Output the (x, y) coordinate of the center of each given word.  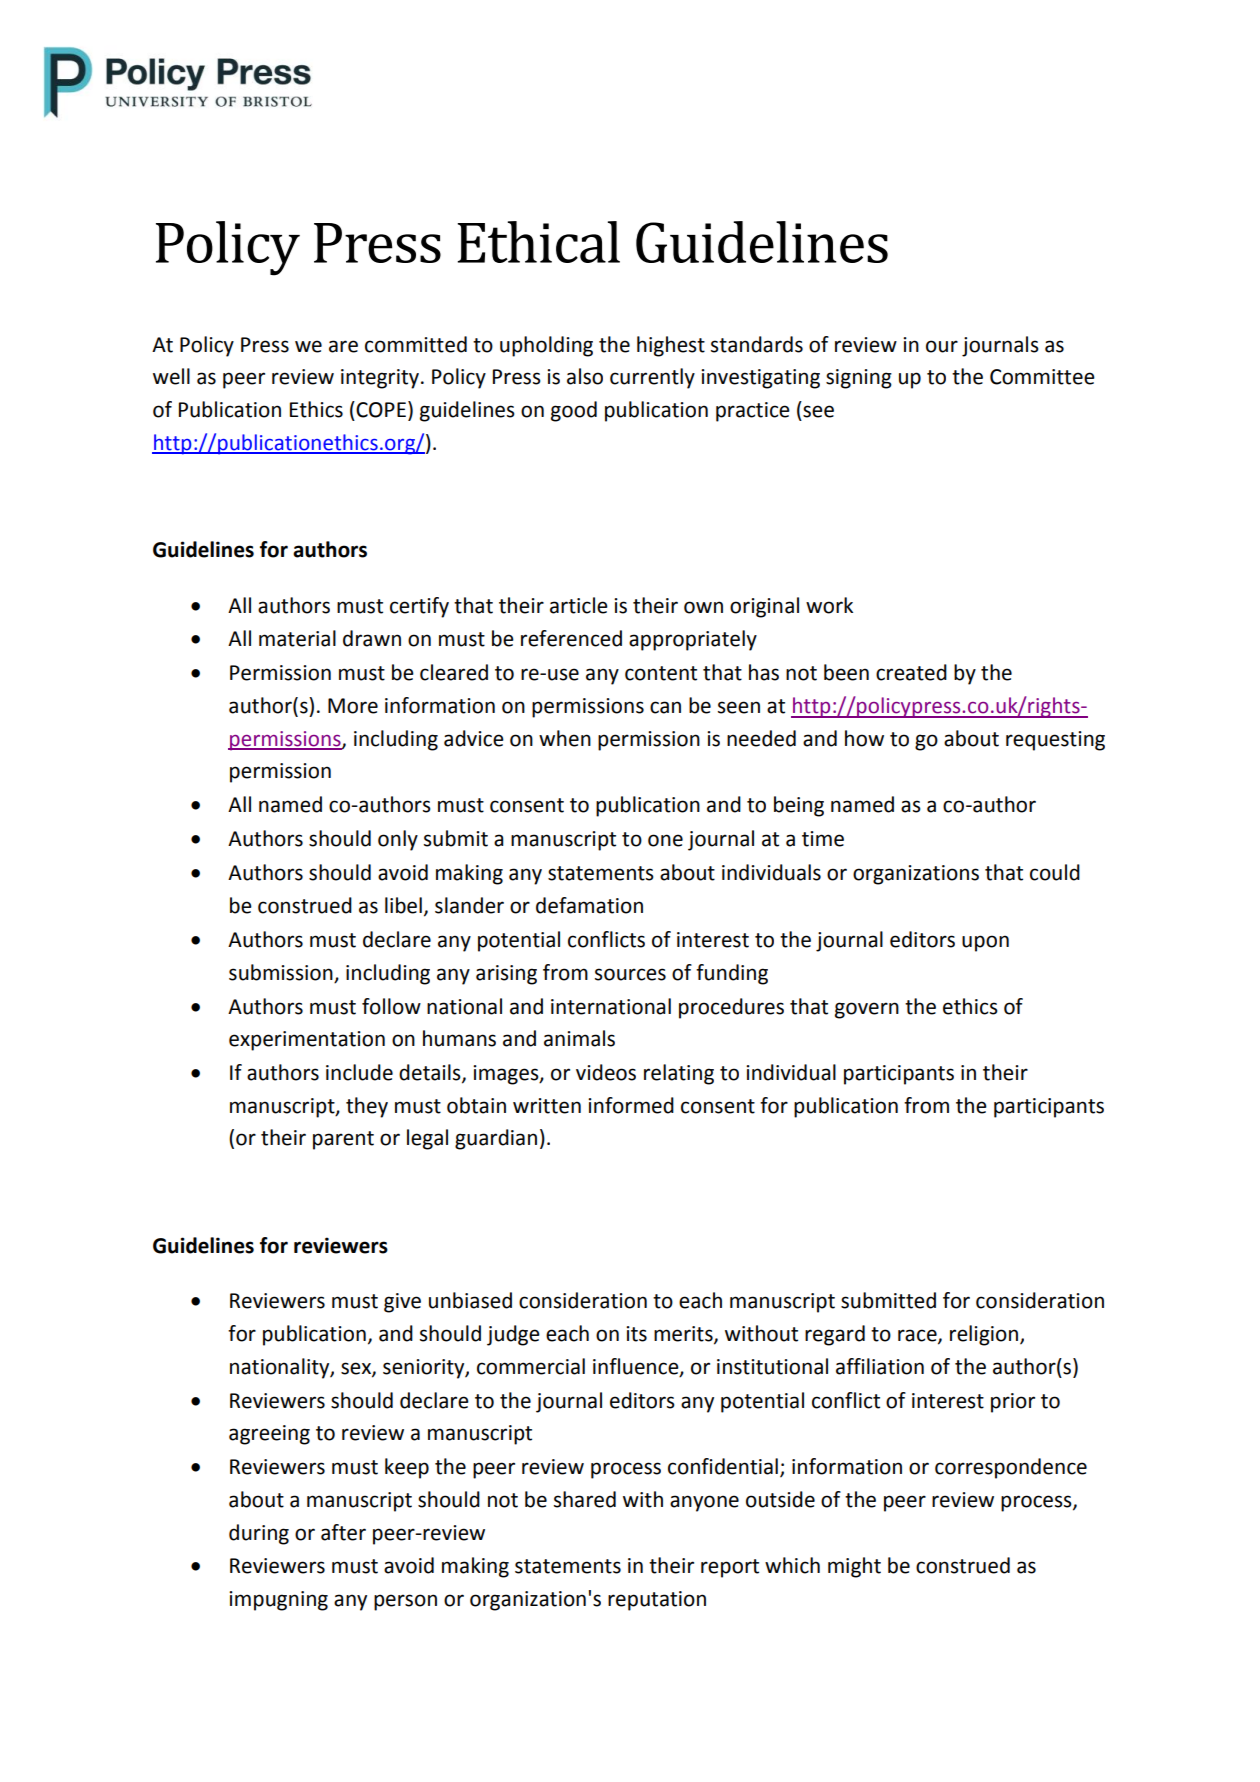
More (353, 706)
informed (631, 1105)
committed (416, 344)
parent (343, 1140)
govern (867, 1010)
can (665, 707)
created (911, 672)
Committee (1042, 377)
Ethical (538, 242)
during (259, 1534)
